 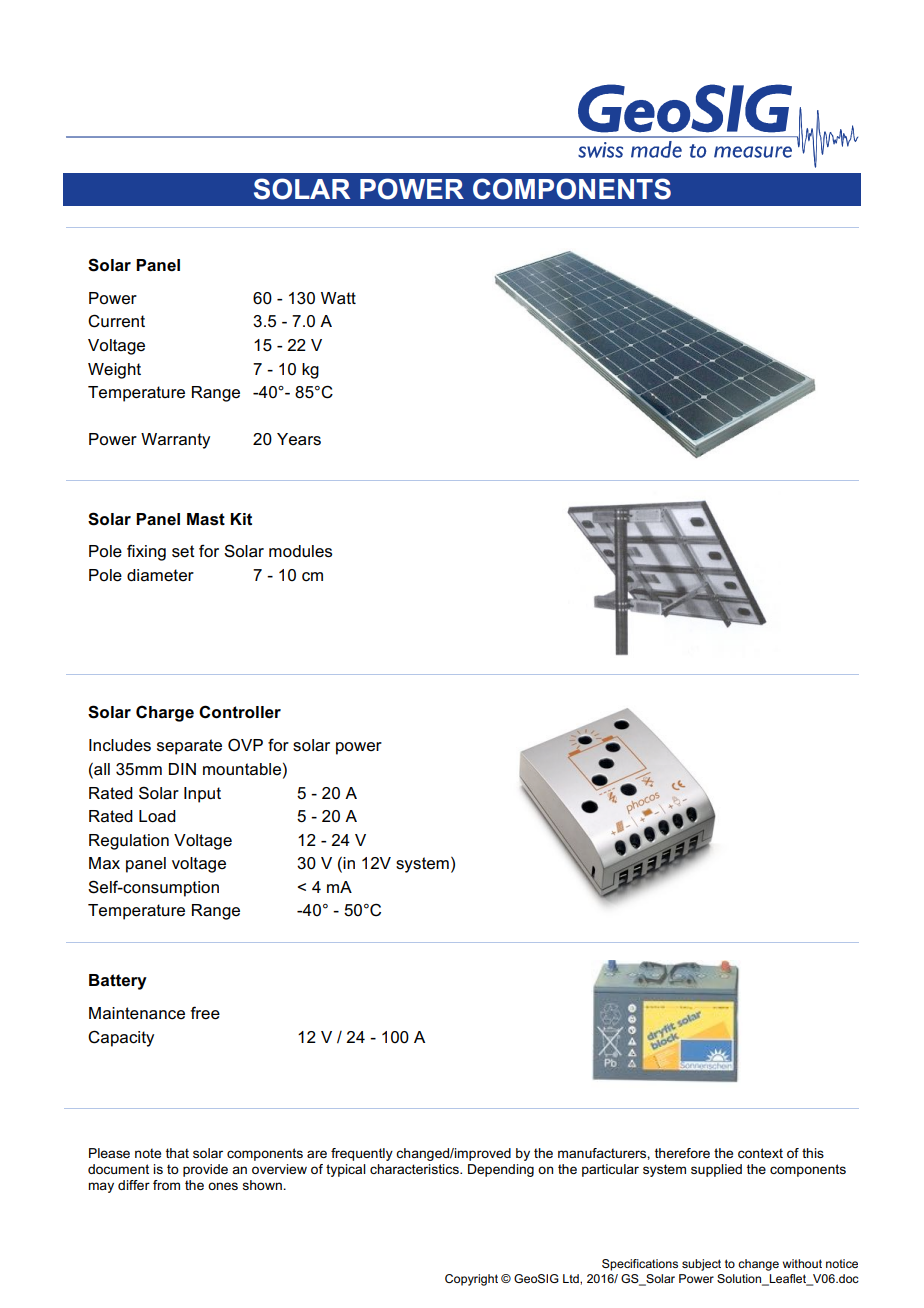 What do you see at coordinates (471, 1280) in the page?
I see `Copyright` at bounding box center [471, 1280].
